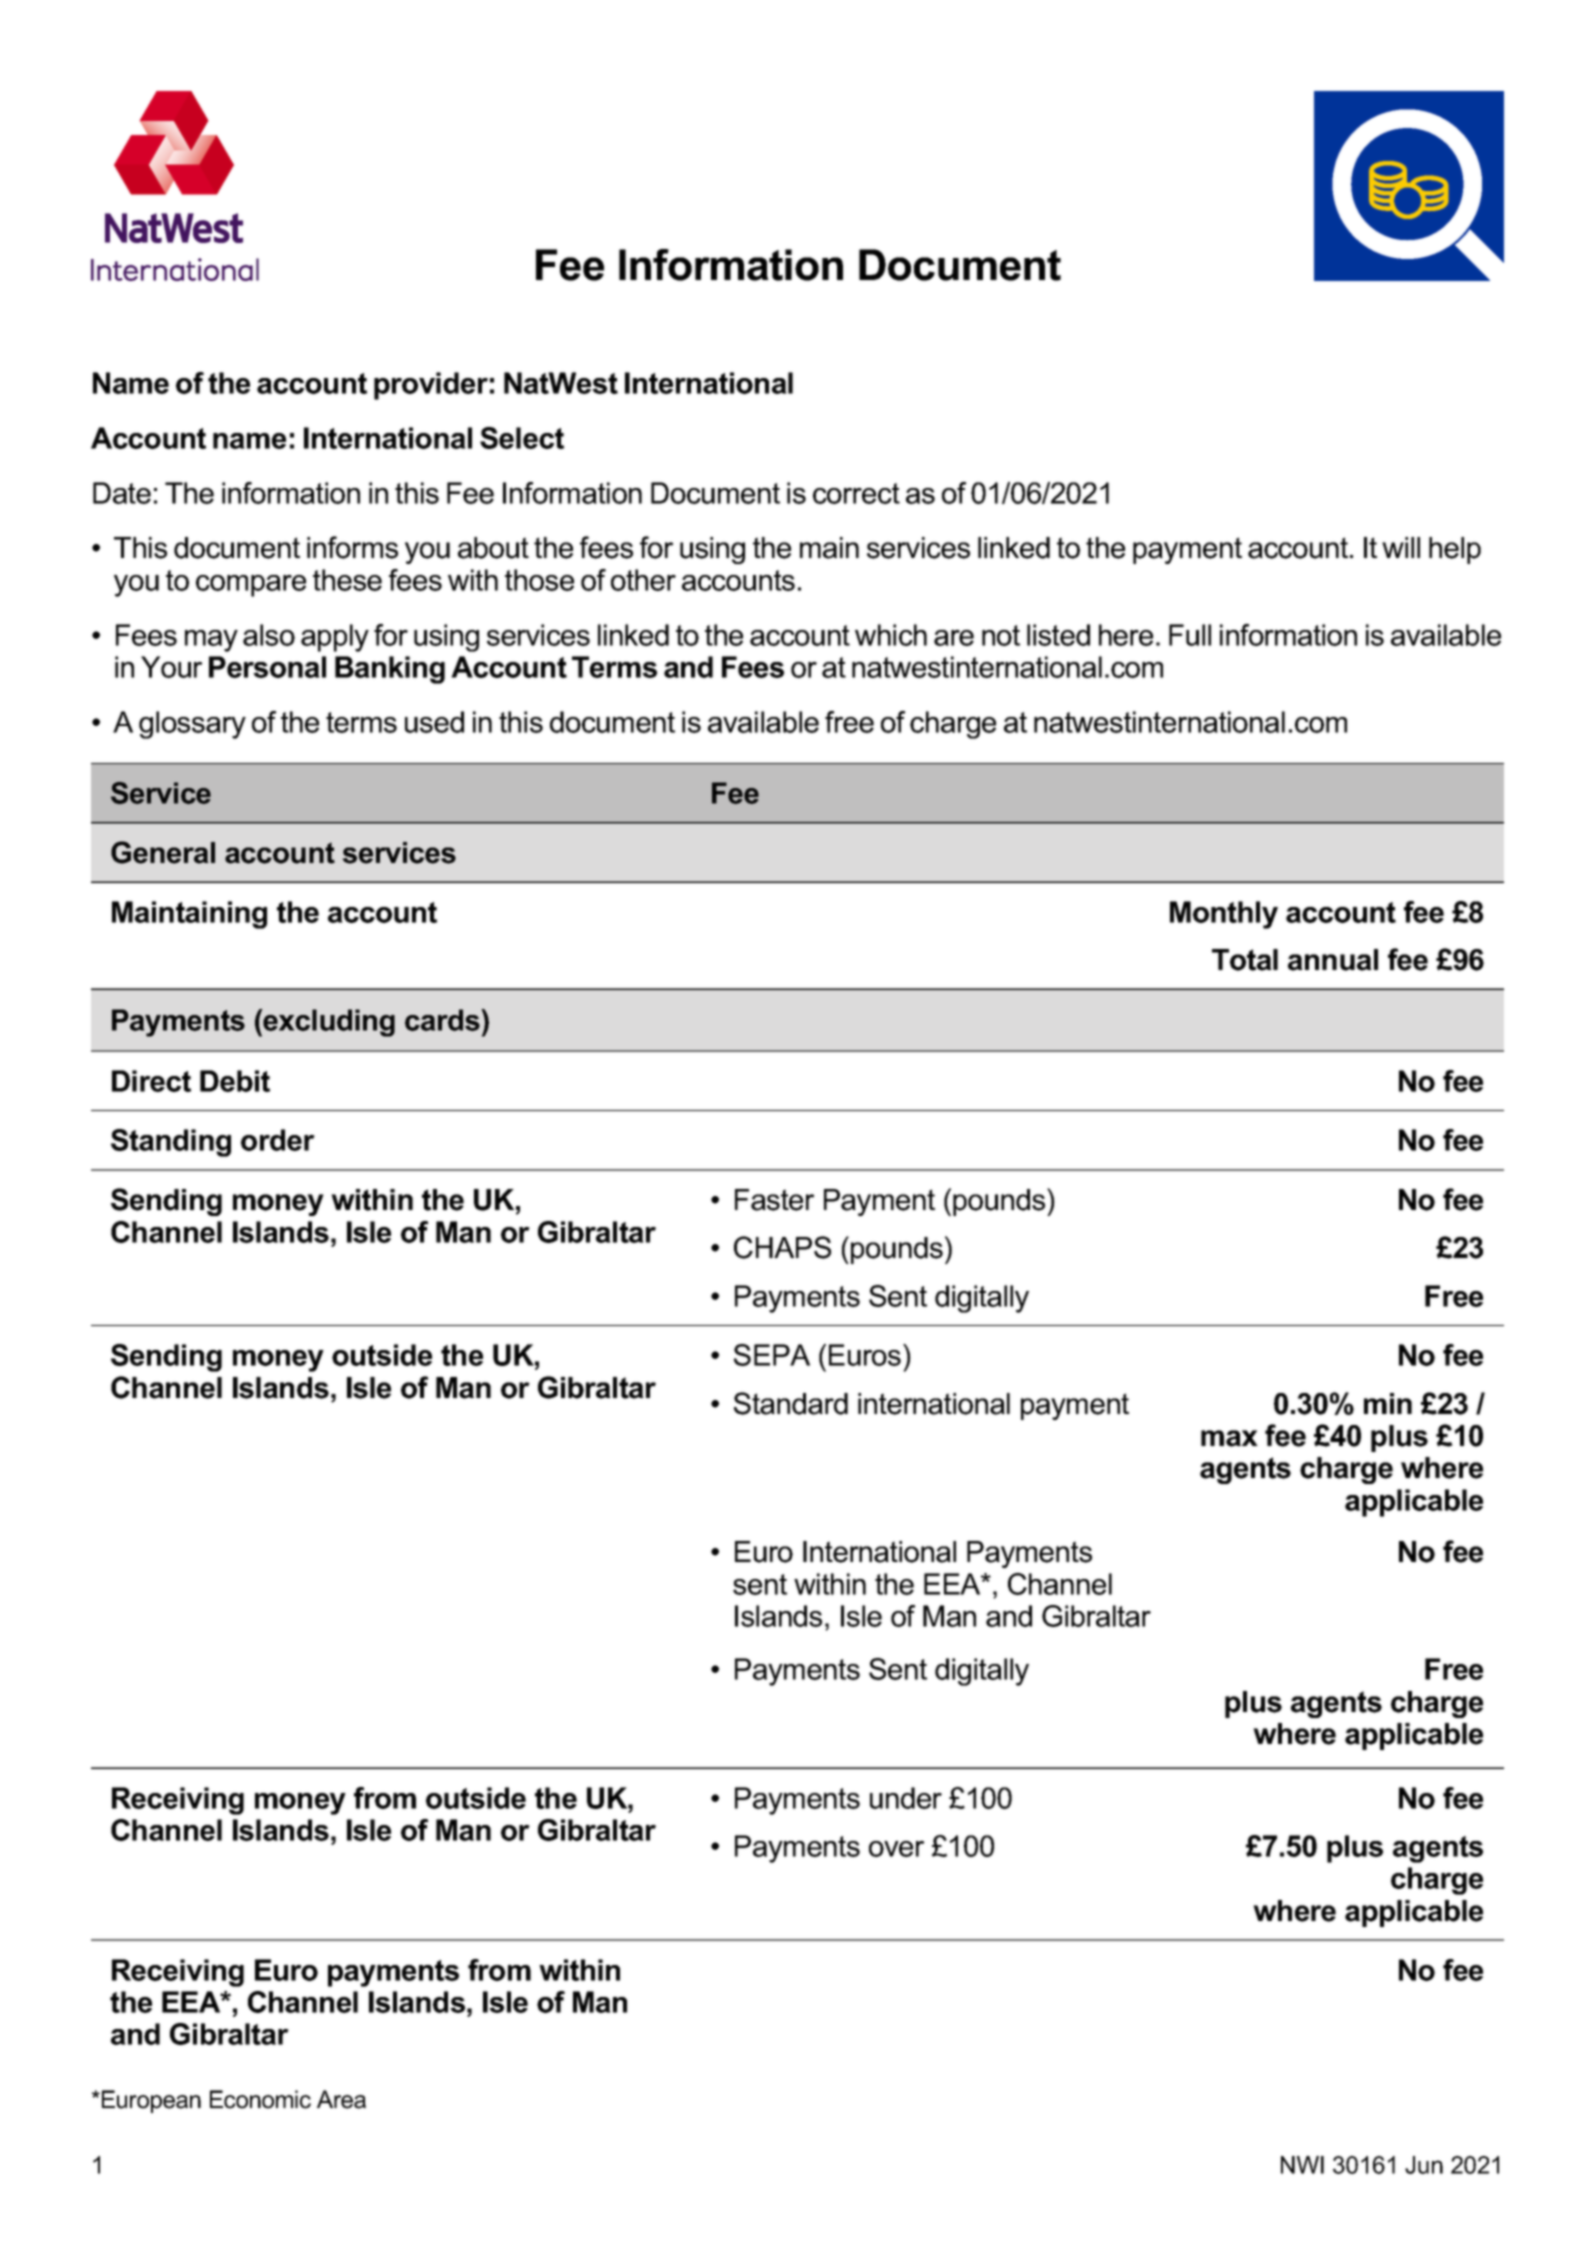 The height and width of the document is (2256, 1595). What do you see at coordinates (278, 1140) in the document?
I see `order` at bounding box center [278, 1140].
